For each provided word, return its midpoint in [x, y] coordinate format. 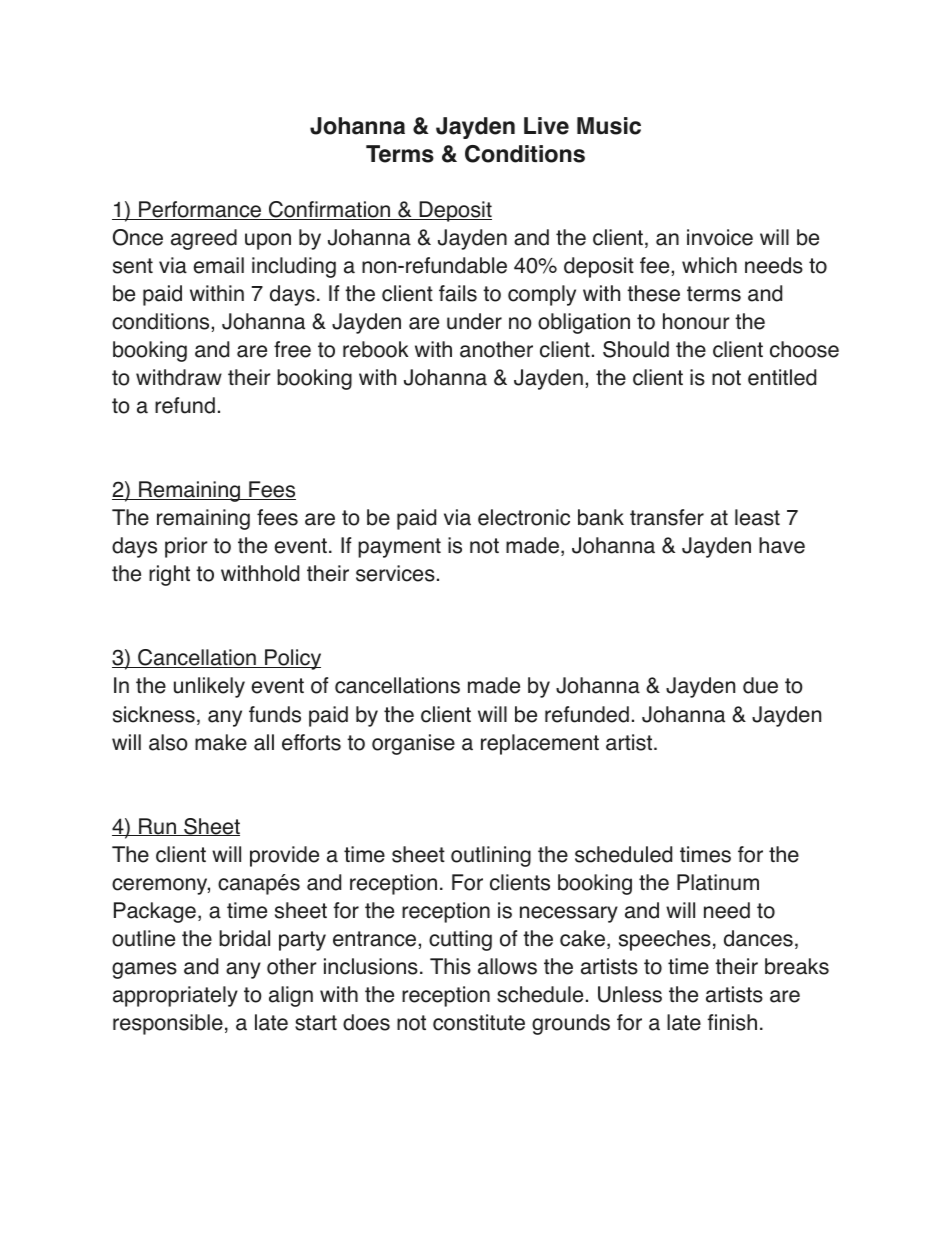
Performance [200, 210]
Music [609, 126]
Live [546, 126]
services [395, 573]
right [169, 575]
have [782, 545]
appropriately [175, 996]
